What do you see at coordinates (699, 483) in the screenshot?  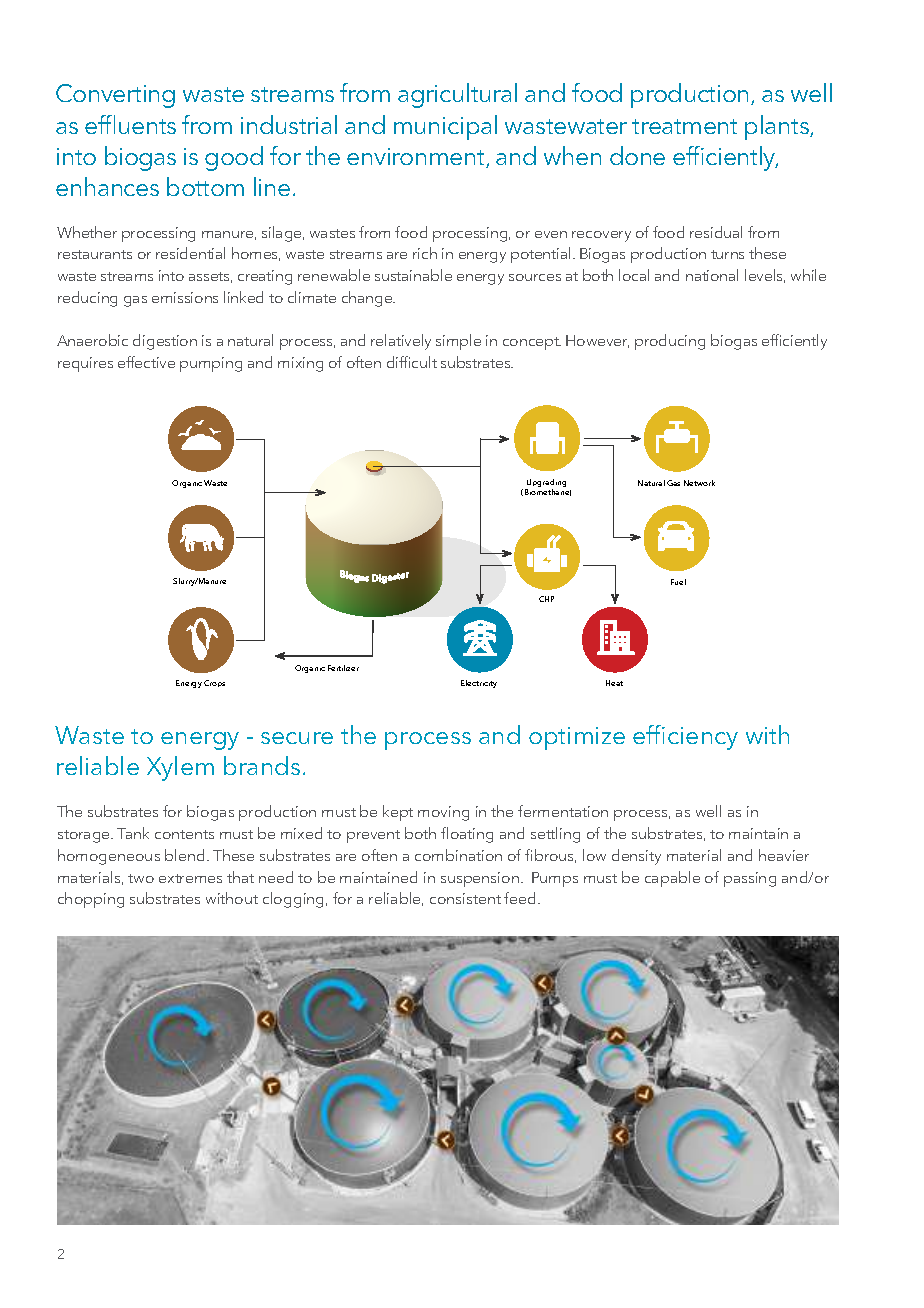 I see `Network` at bounding box center [699, 483].
